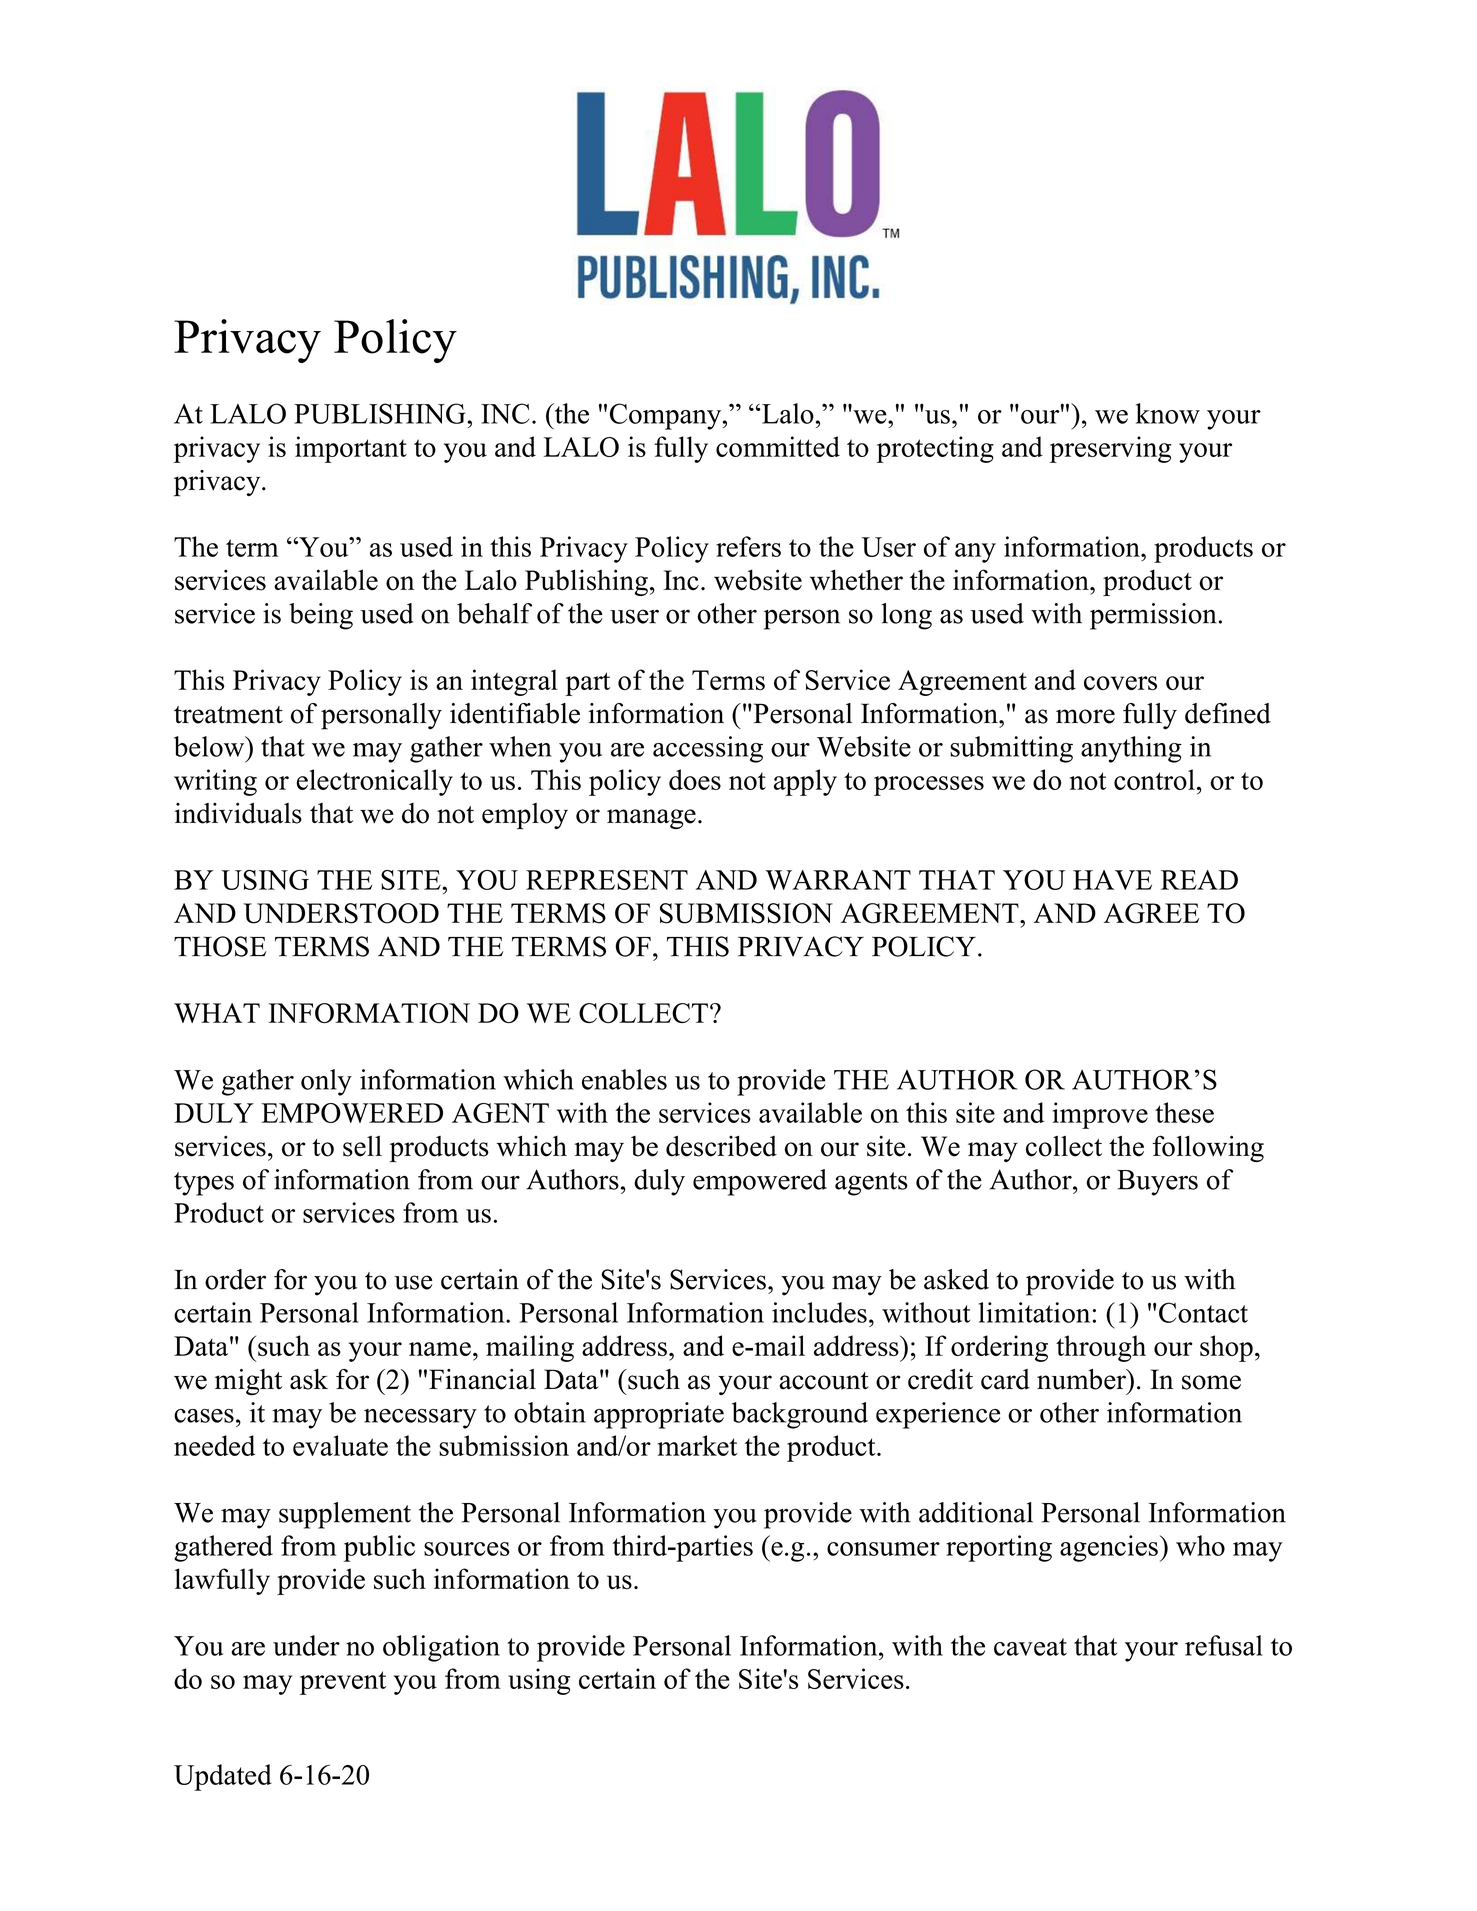 The image size is (1477, 1911). I want to click on described, so click(721, 1146).
